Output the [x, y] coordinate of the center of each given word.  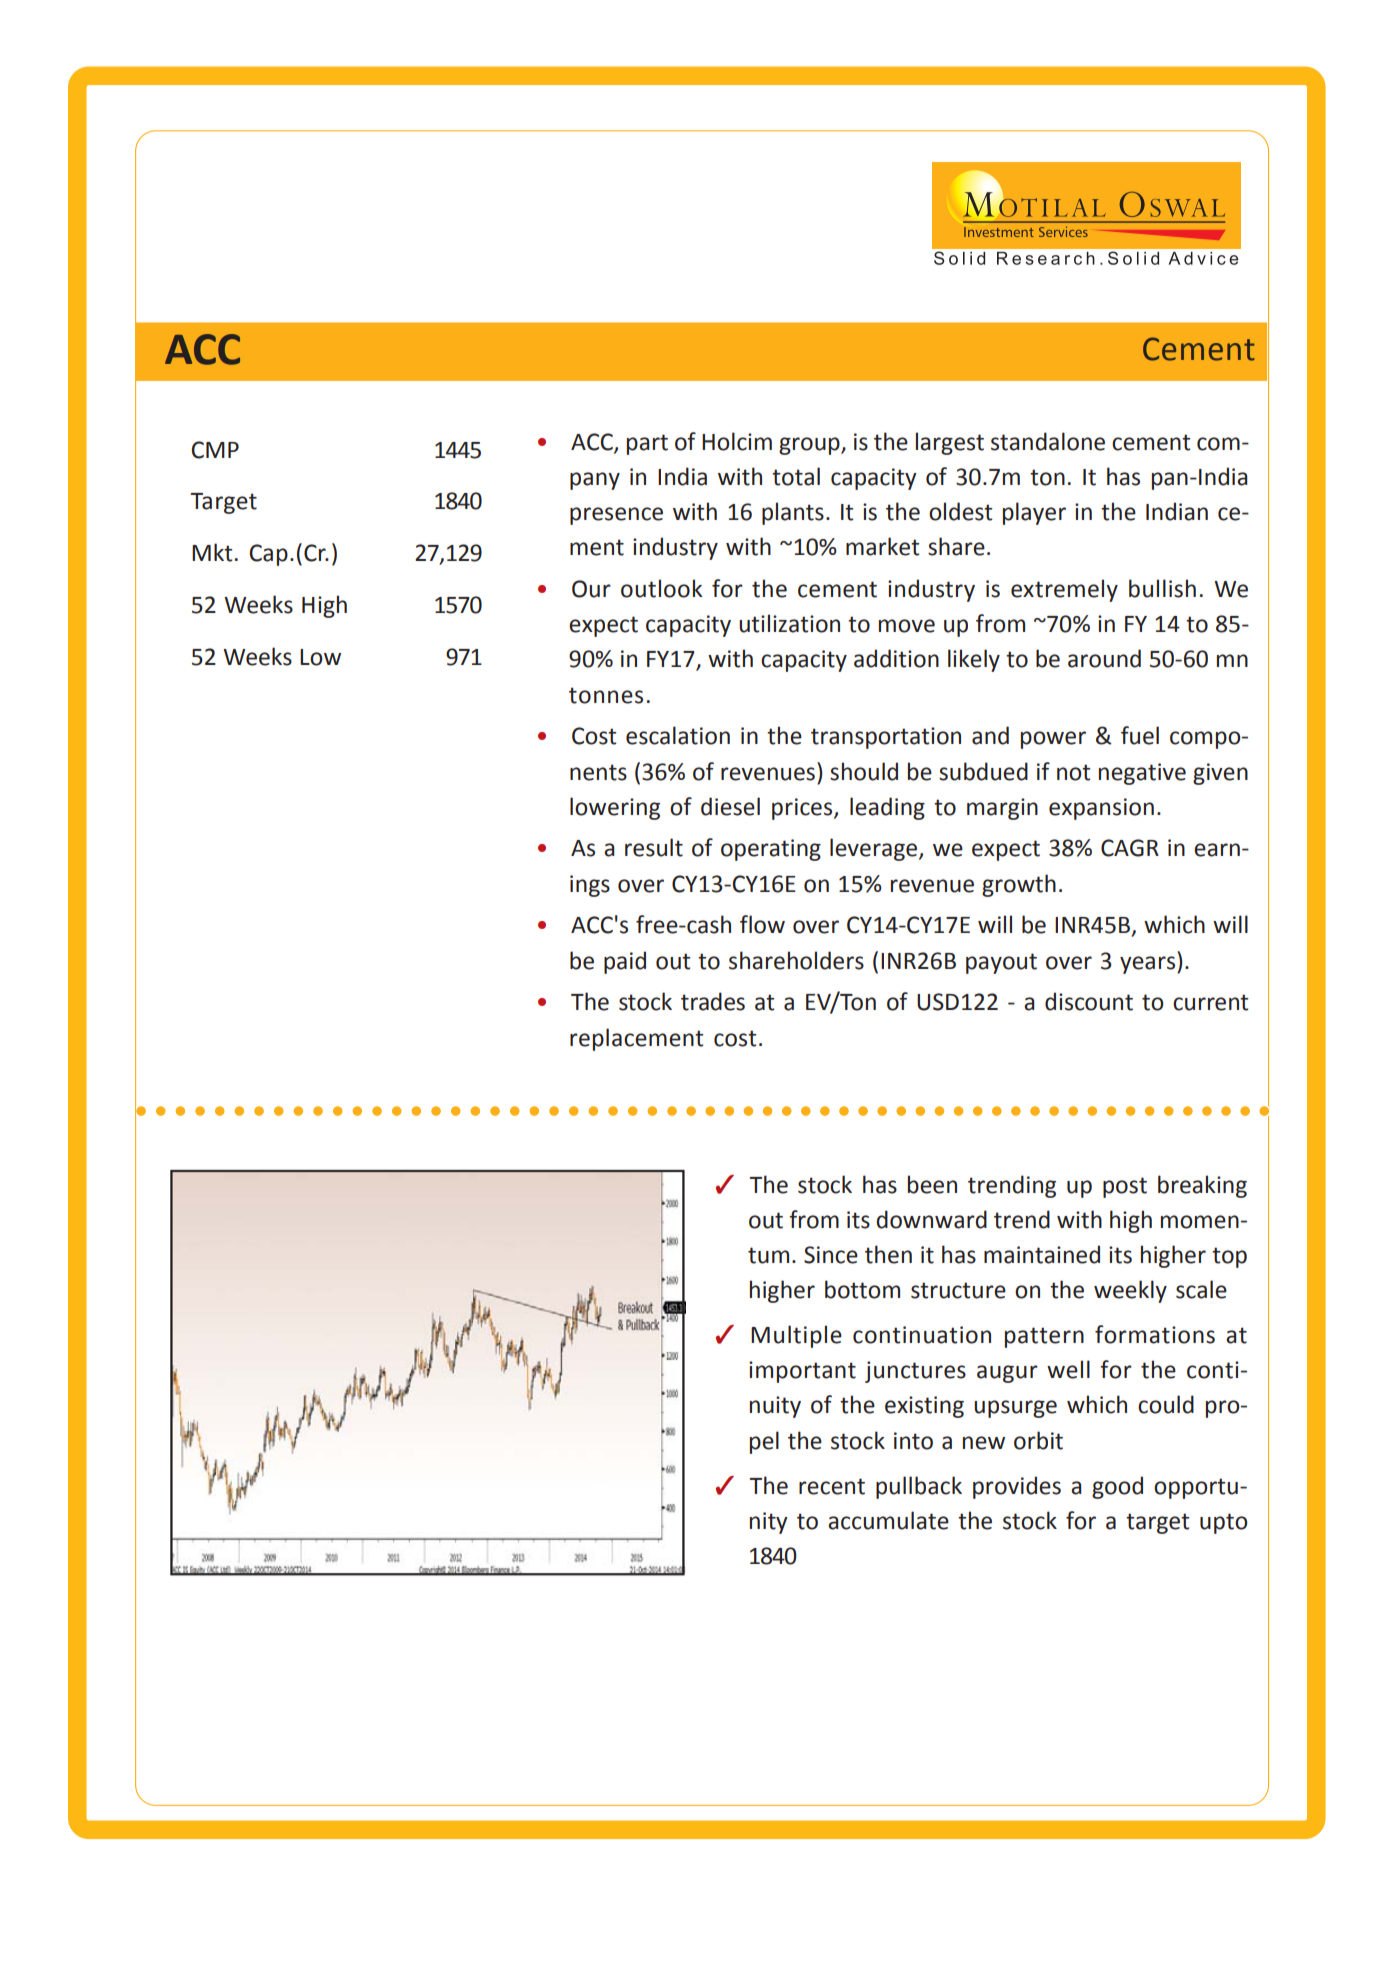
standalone [1048, 441]
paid [625, 962]
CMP [215, 450]
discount [1089, 1001]
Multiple [796, 1336]
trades [713, 1001]
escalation [678, 735]
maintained [1042, 1254]
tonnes [606, 695]
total [796, 476]
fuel [1140, 735]
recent [832, 1486]
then [888, 1254]
